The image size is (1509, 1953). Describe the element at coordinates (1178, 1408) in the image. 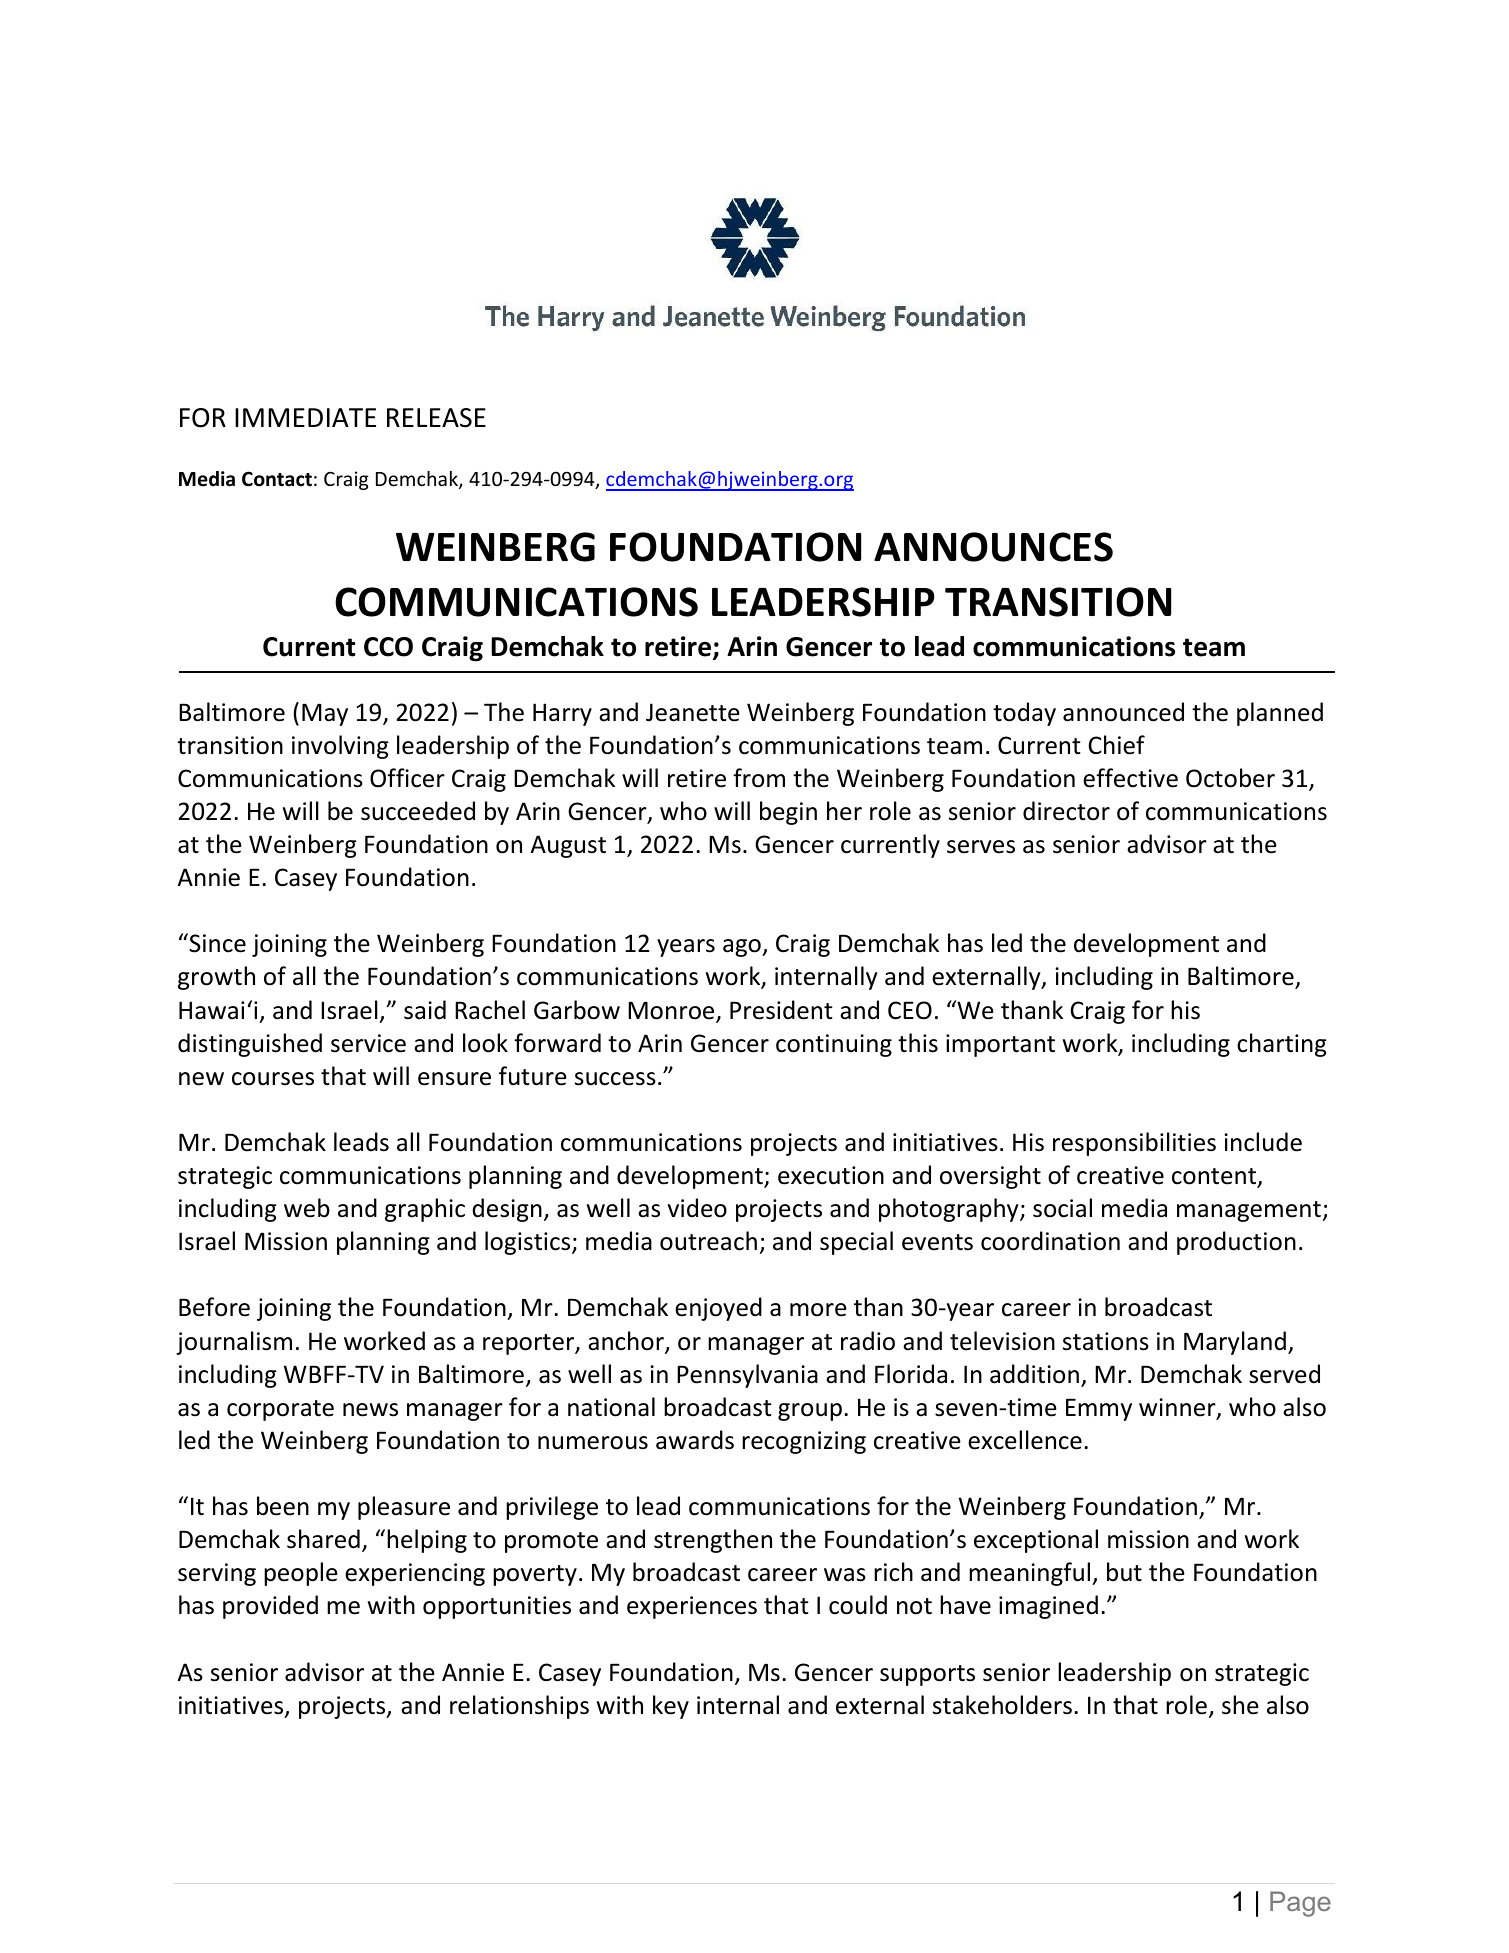

I see `winner` at that location.
